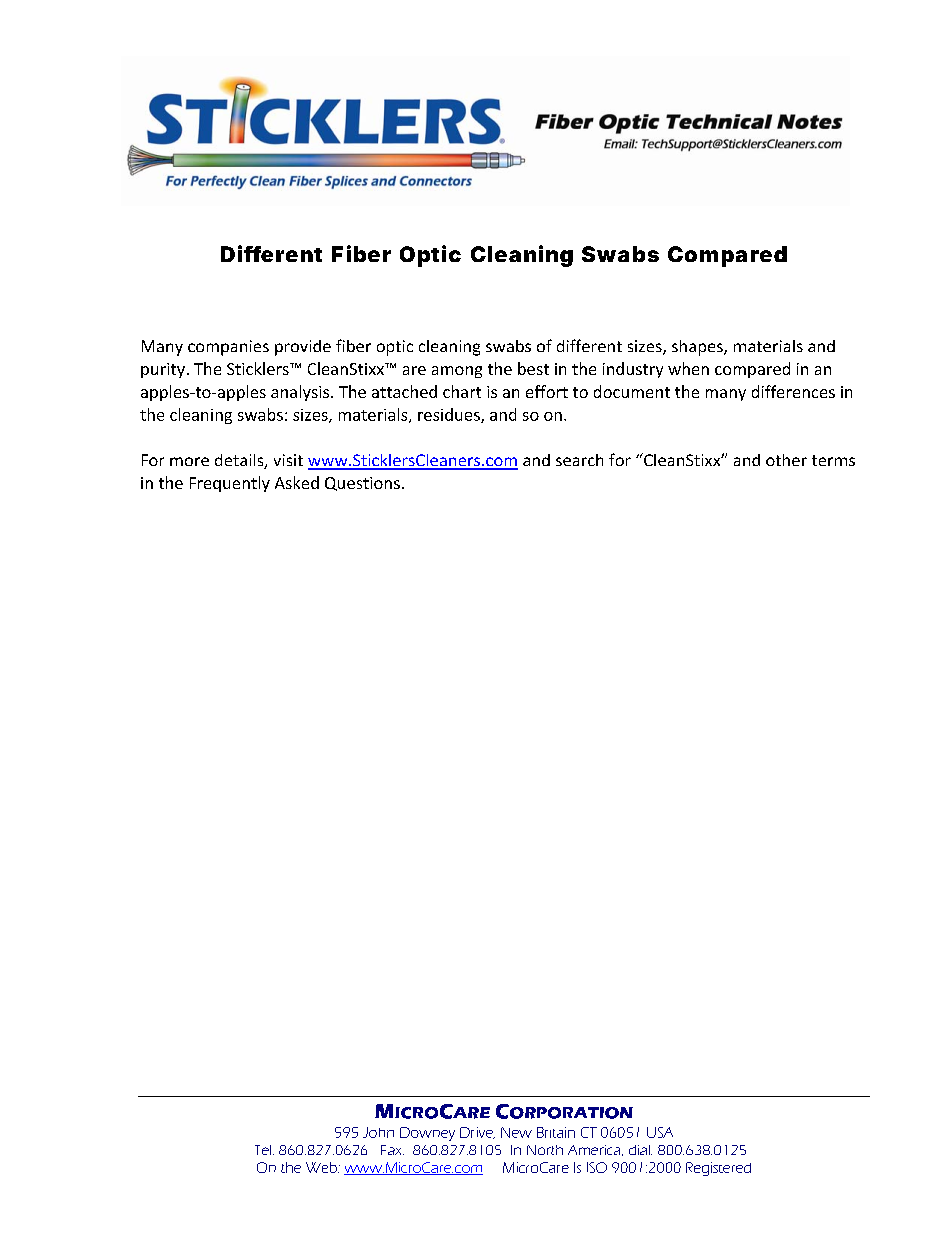  Describe the element at coordinates (793, 391) in the screenshot. I see `differences` at that location.
